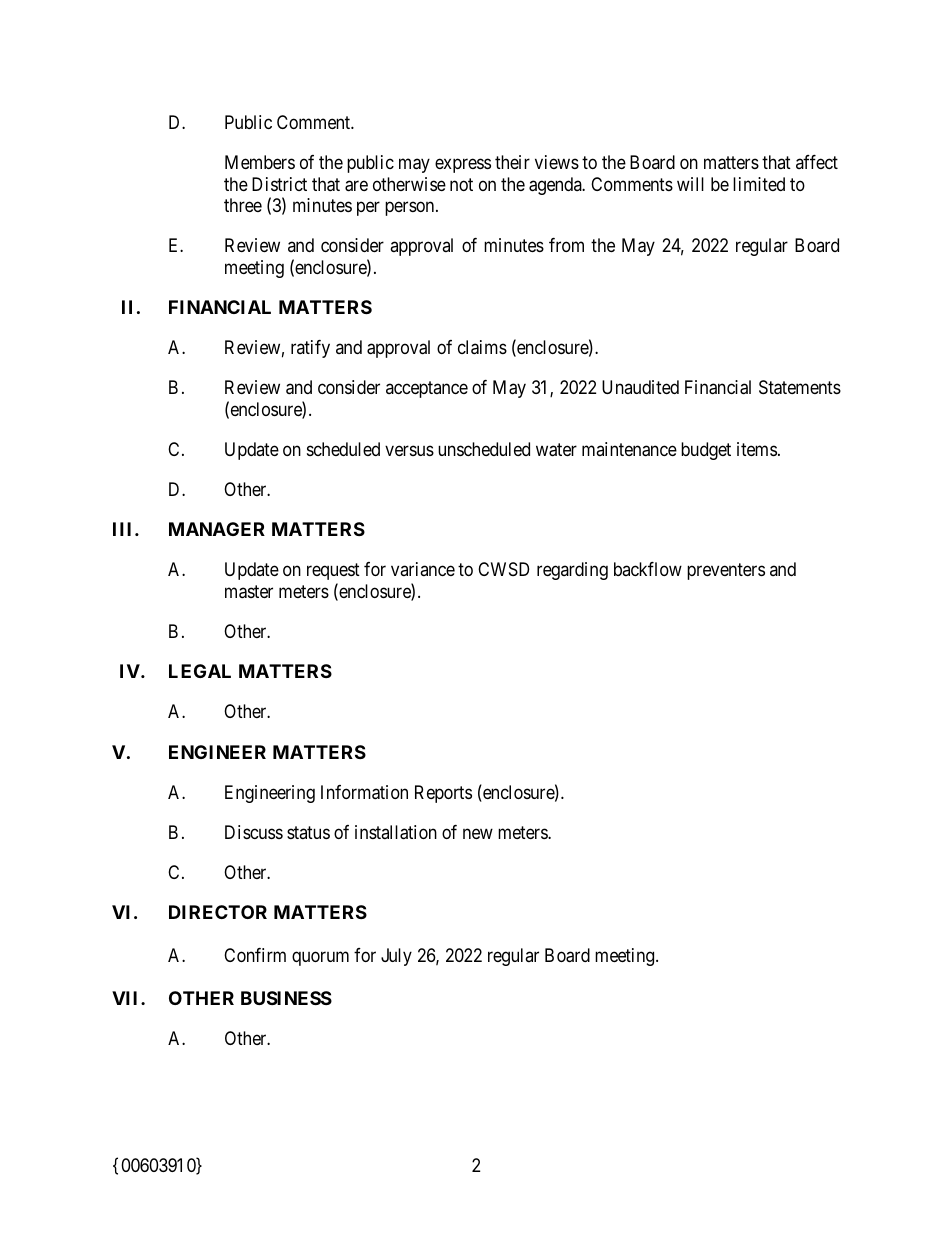 This screenshot has width=952, height=1233. I want to click on not, so click(461, 184).
